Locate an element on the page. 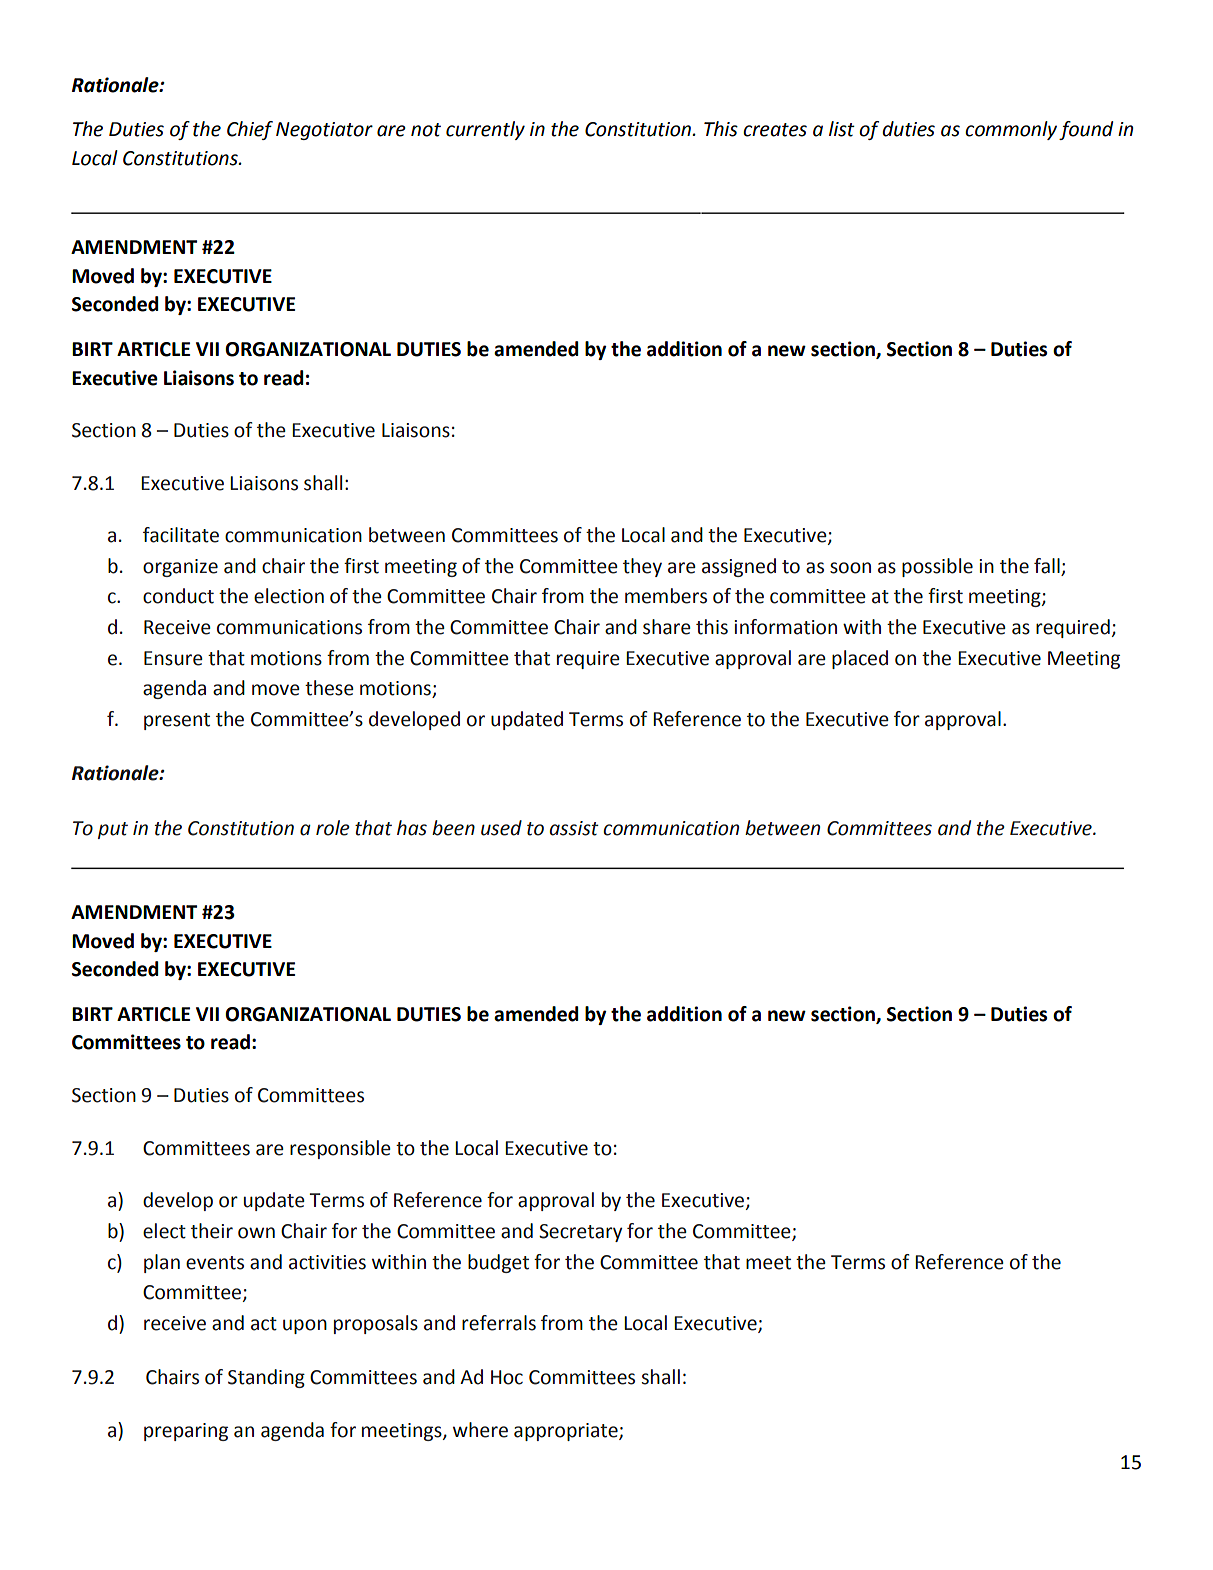  appropriate is located at coordinates (567, 1432).
